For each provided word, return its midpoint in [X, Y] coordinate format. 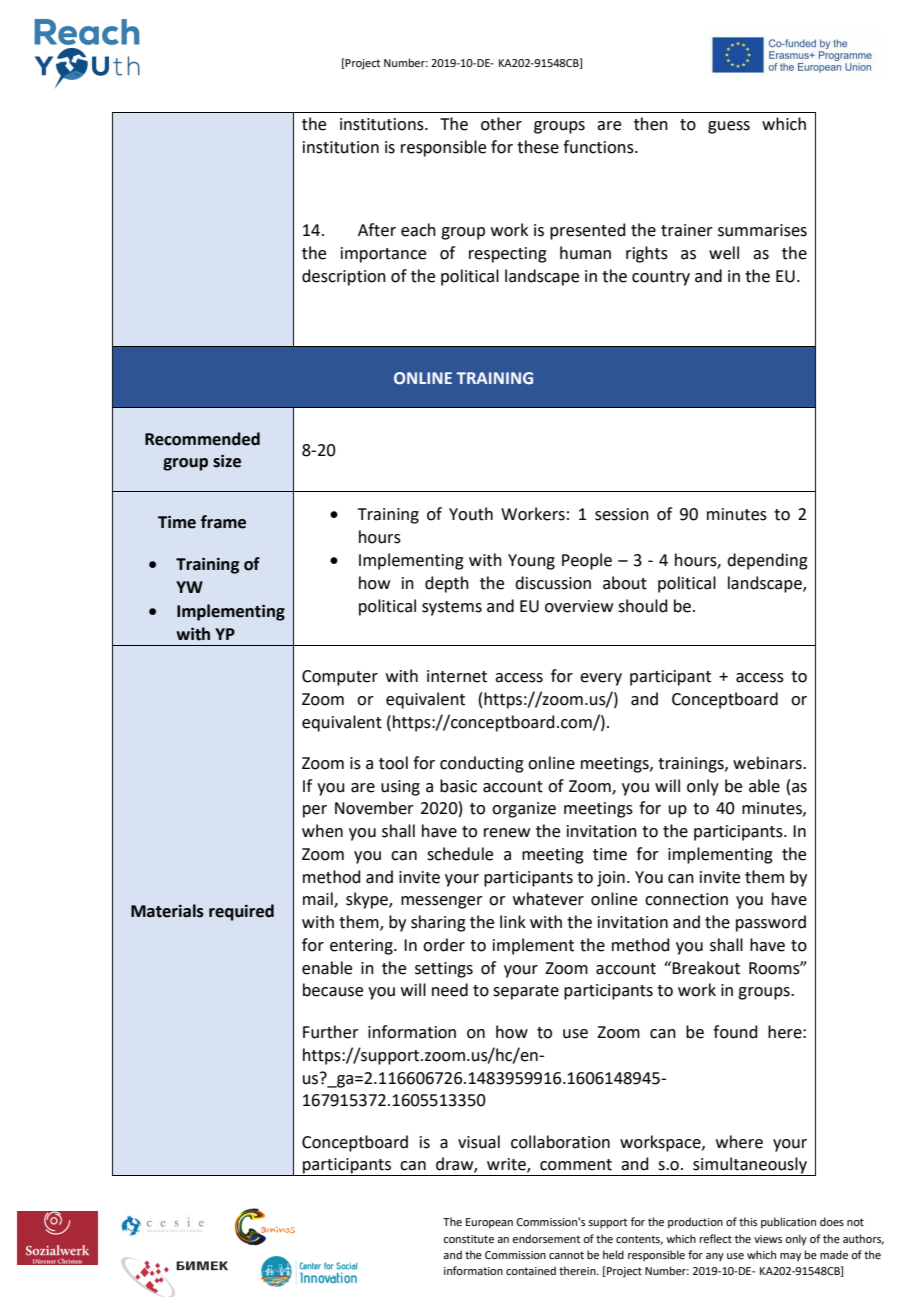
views [768, 1239]
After [377, 230]
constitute [468, 1239]
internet [457, 676]
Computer [340, 678]
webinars [768, 763]
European [489, 1223]
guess [729, 127]
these [538, 147]
